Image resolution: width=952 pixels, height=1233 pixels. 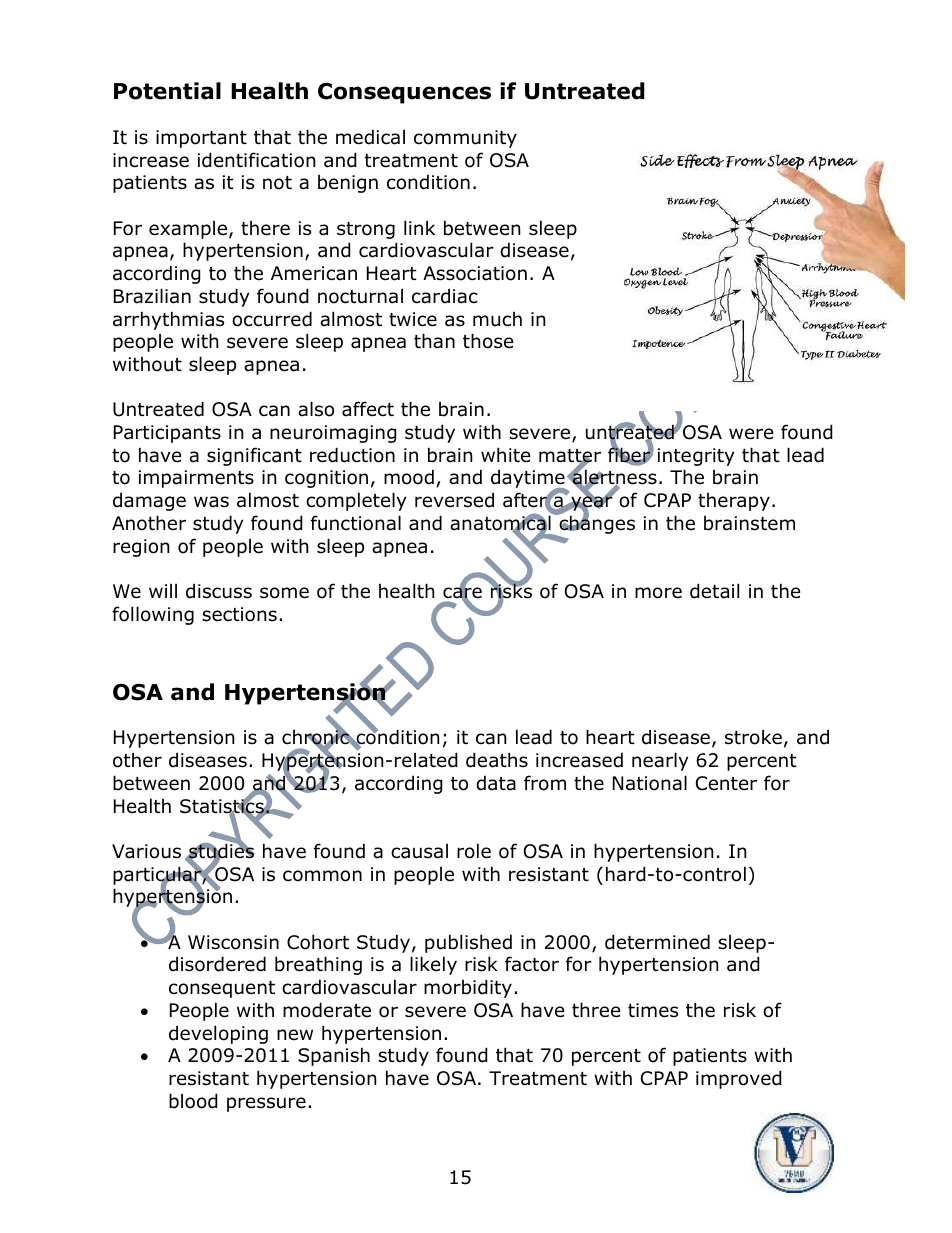 What do you see at coordinates (658, 593) in the page?
I see `more` at bounding box center [658, 593].
